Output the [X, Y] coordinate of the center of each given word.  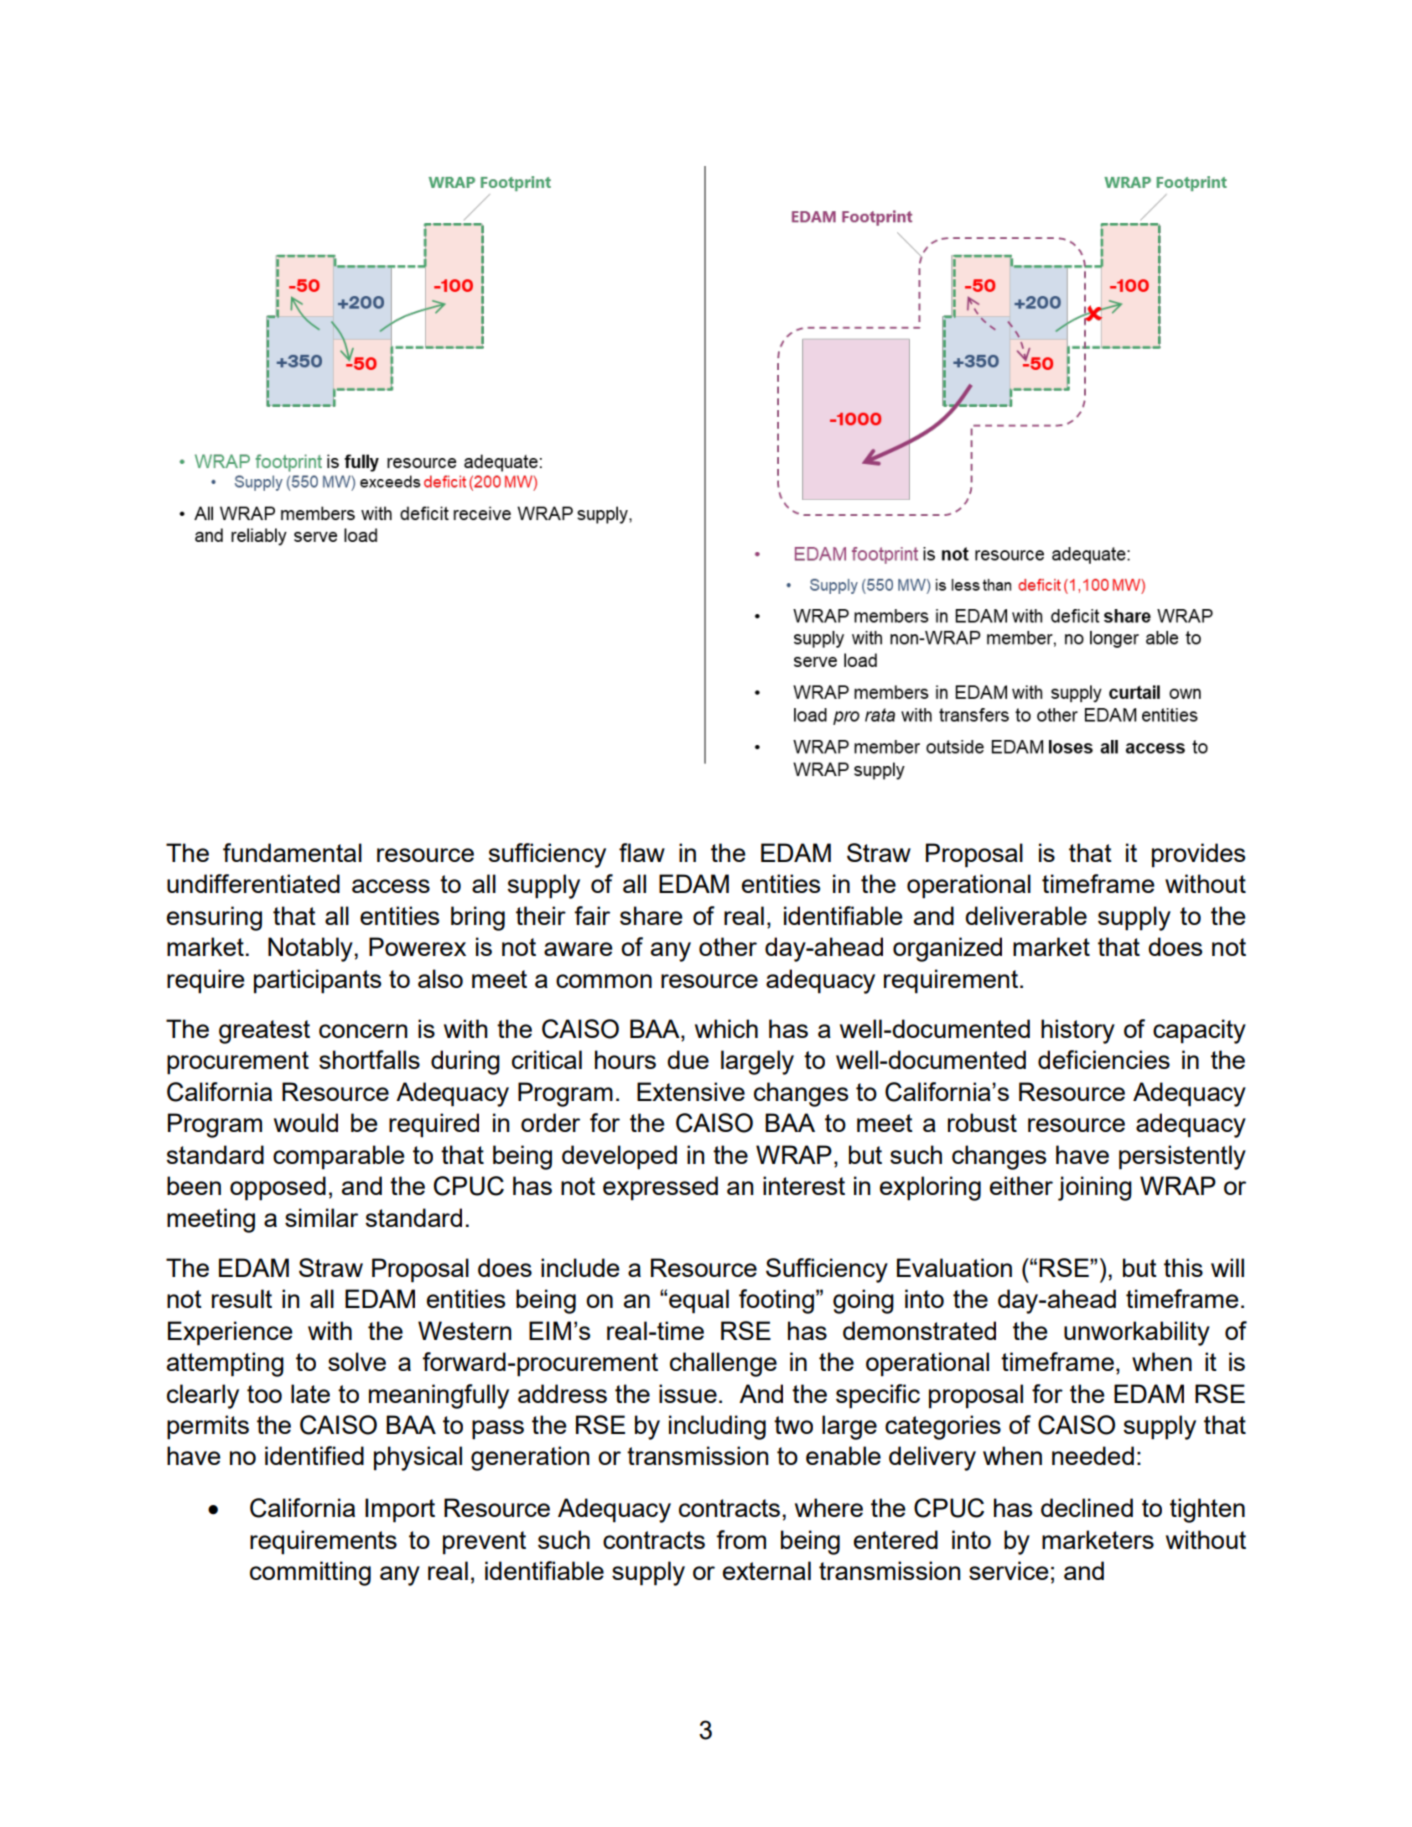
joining [1095, 1188]
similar [321, 1217]
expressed [660, 1188]
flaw [642, 852]
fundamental [292, 852]
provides [1198, 855]
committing [310, 1573]
